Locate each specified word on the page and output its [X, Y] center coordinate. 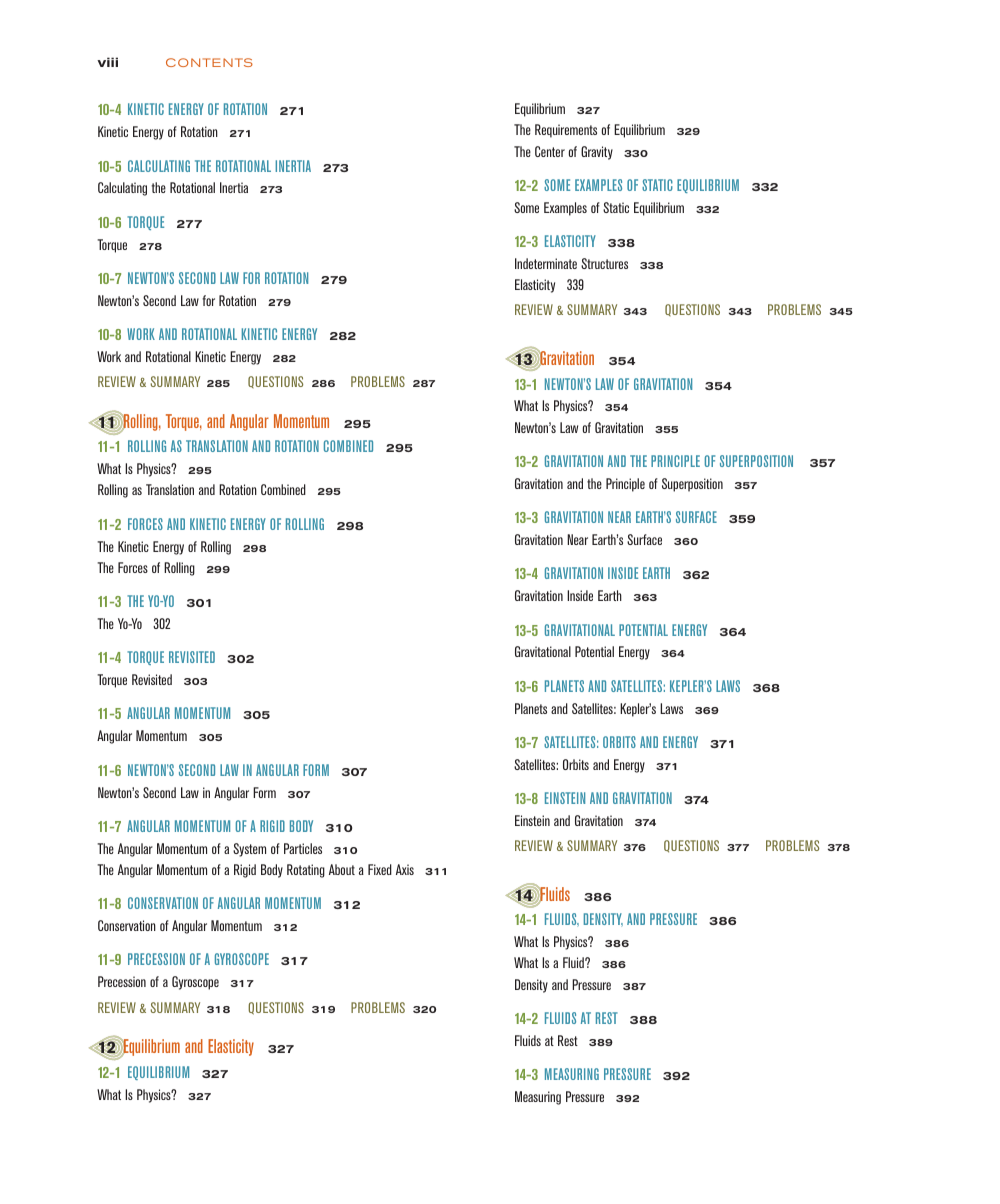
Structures [604, 263]
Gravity [597, 153]
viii [107, 62]
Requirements [566, 131]
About [342, 869]
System [249, 850]
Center [550, 151]
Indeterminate [546, 263]
